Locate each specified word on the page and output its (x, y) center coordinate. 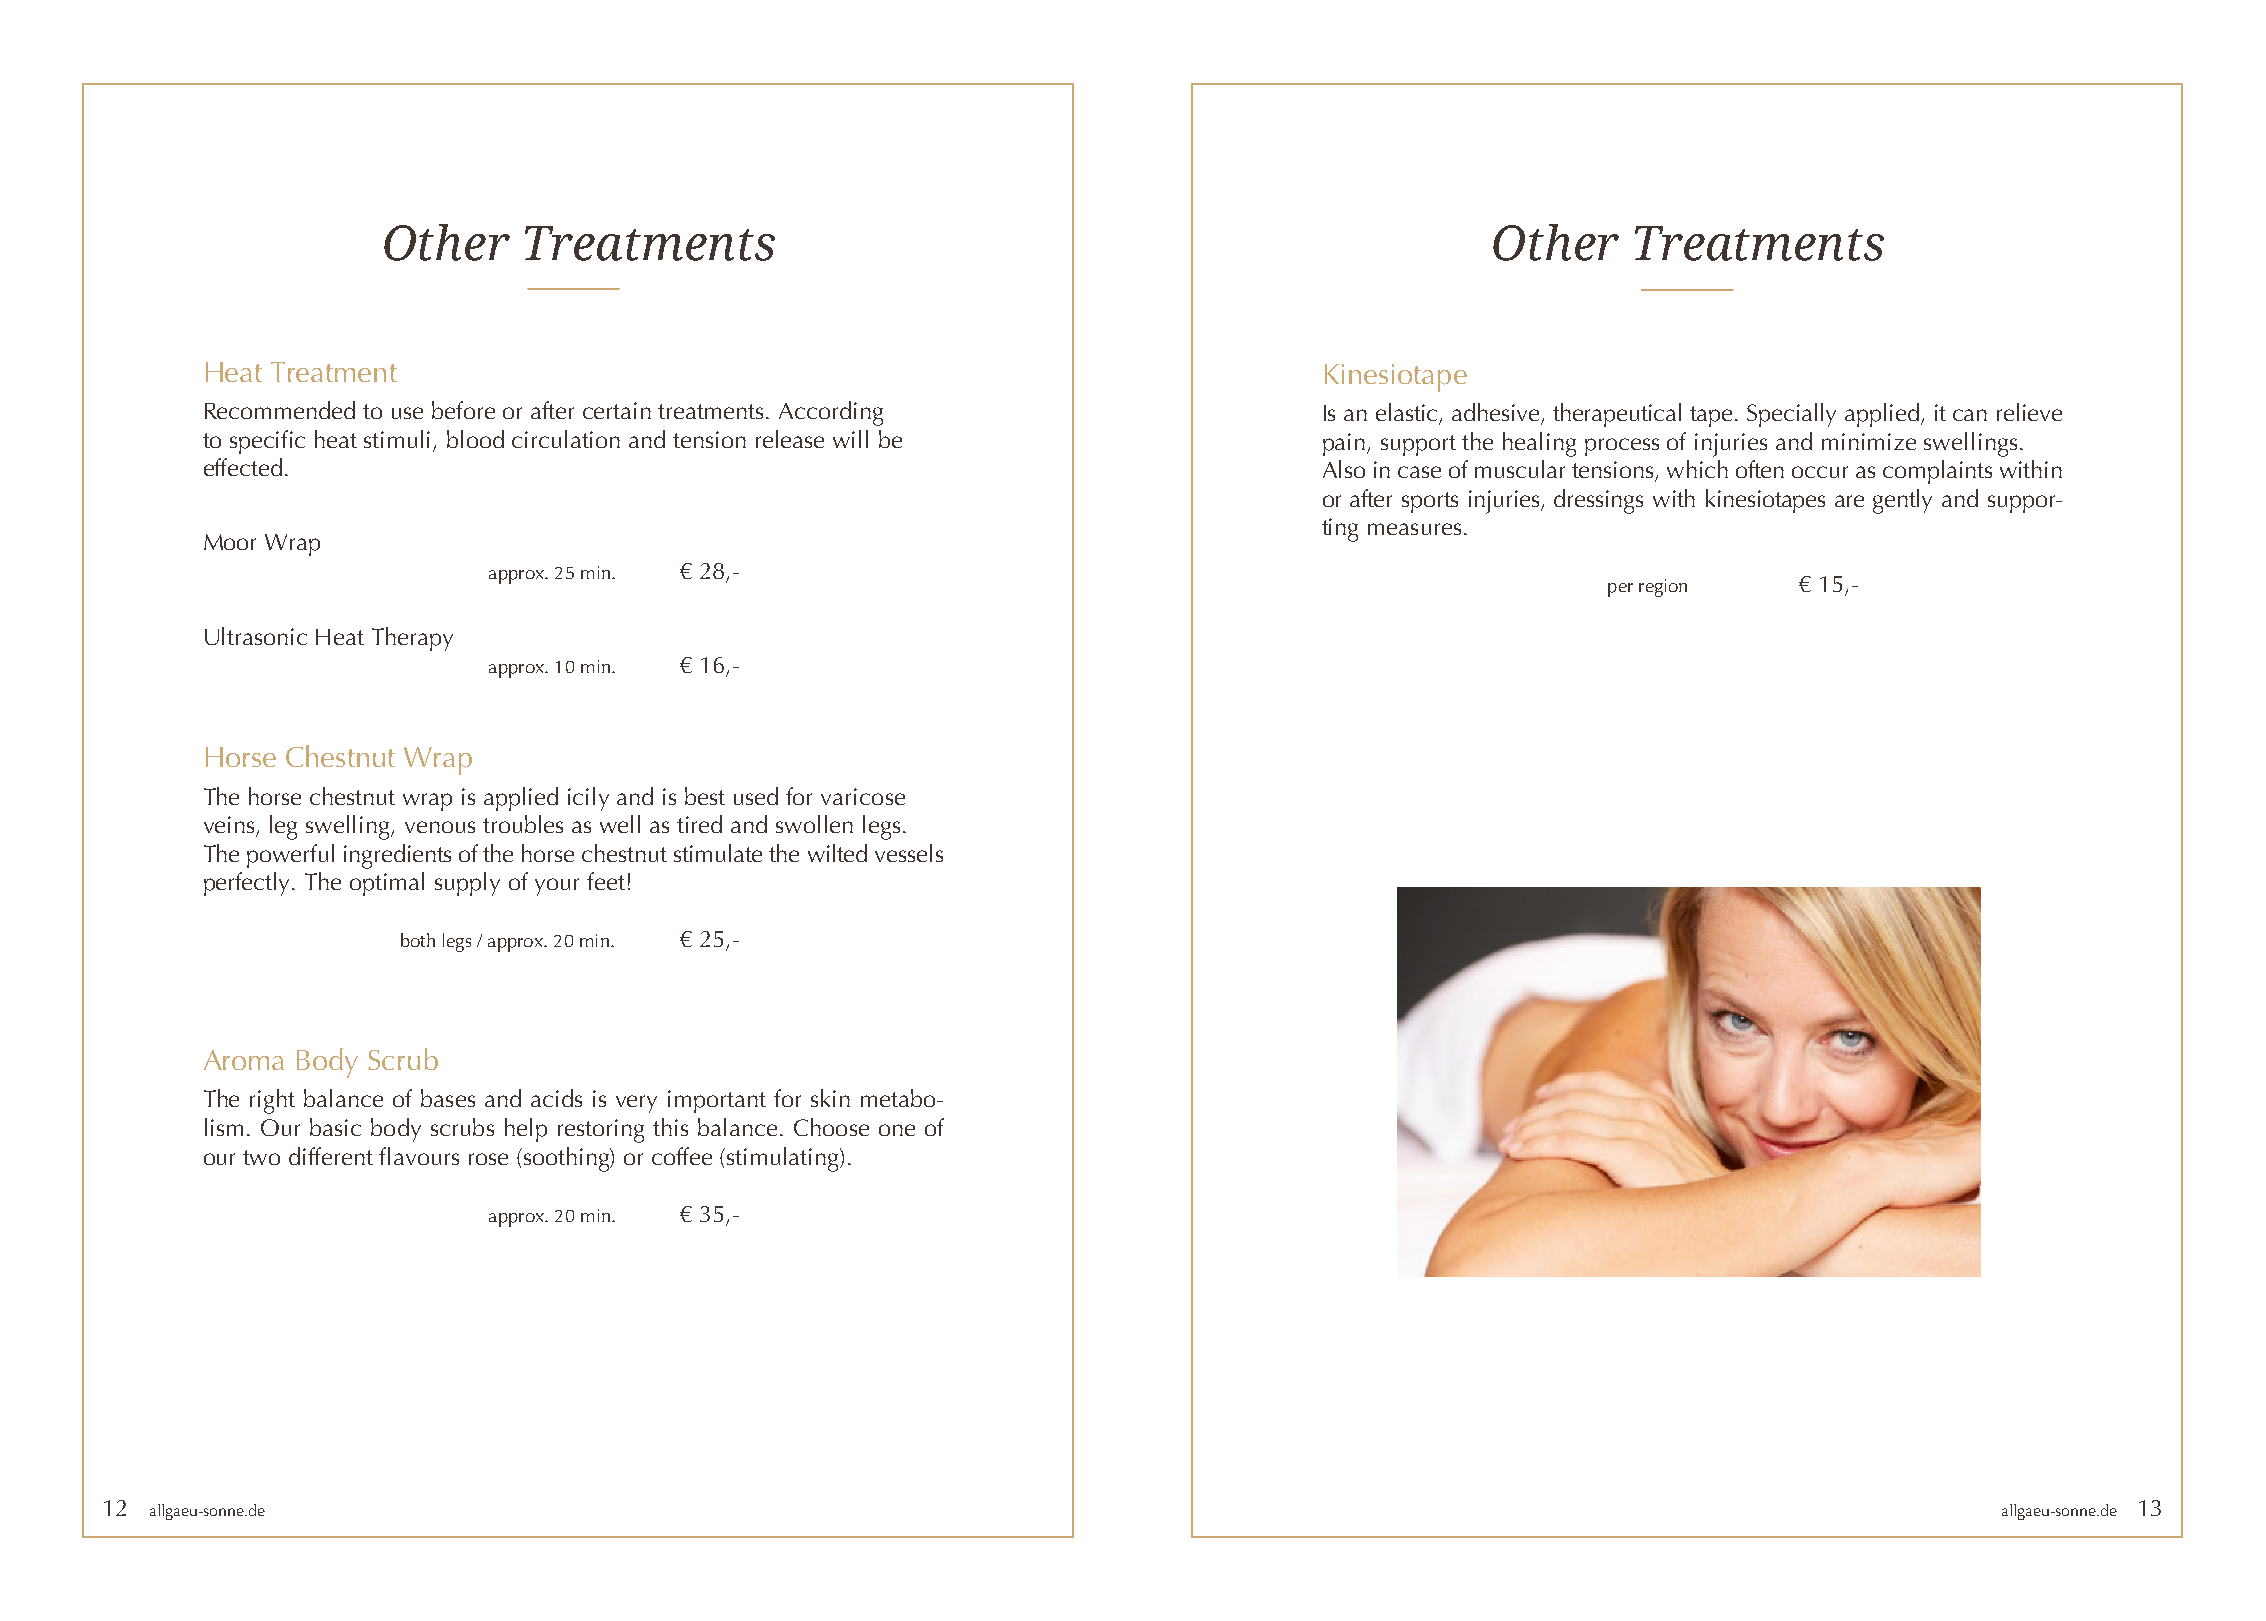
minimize (1869, 441)
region (1663, 588)
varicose (863, 796)
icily (588, 799)
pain (1344, 444)
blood (475, 439)
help (526, 1130)
